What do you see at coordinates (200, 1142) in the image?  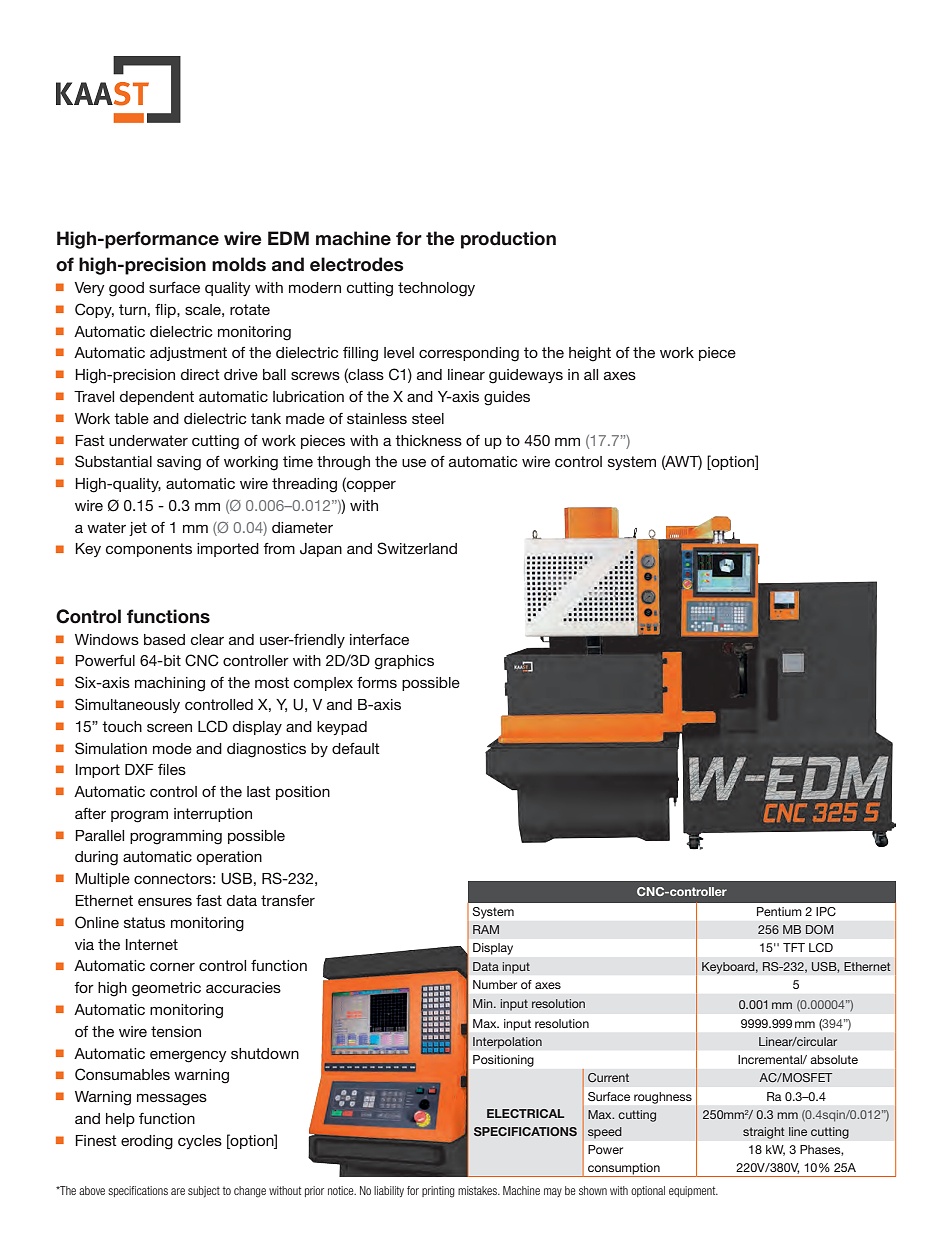 I see `cycles` at bounding box center [200, 1142].
